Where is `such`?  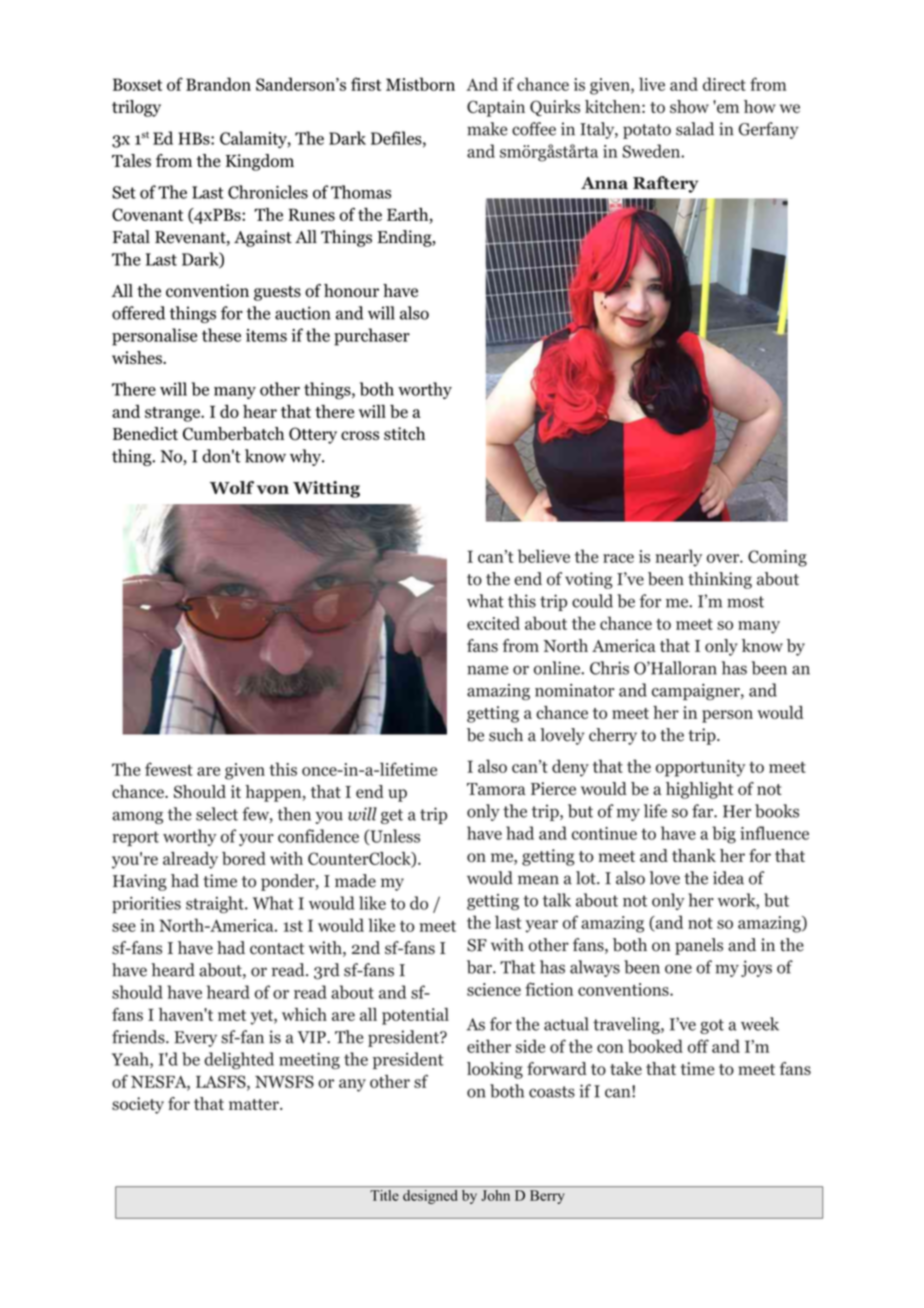 such is located at coordinates (506, 735).
